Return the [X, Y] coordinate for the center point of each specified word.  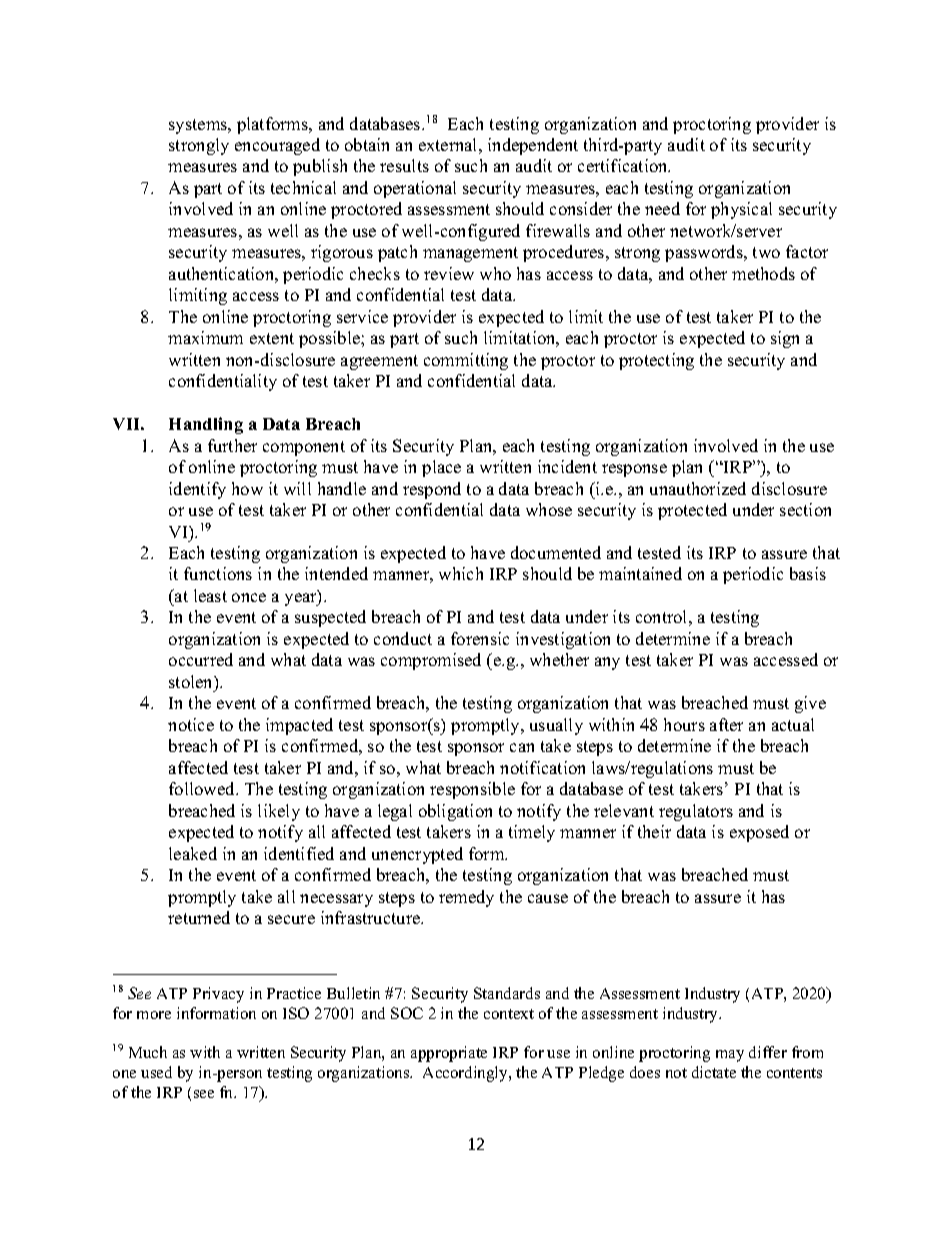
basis [808, 573]
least [210, 595]
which [461, 573]
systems [199, 126]
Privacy [218, 995]
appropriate [449, 1054]
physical [741, 210]
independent [533, 146]
